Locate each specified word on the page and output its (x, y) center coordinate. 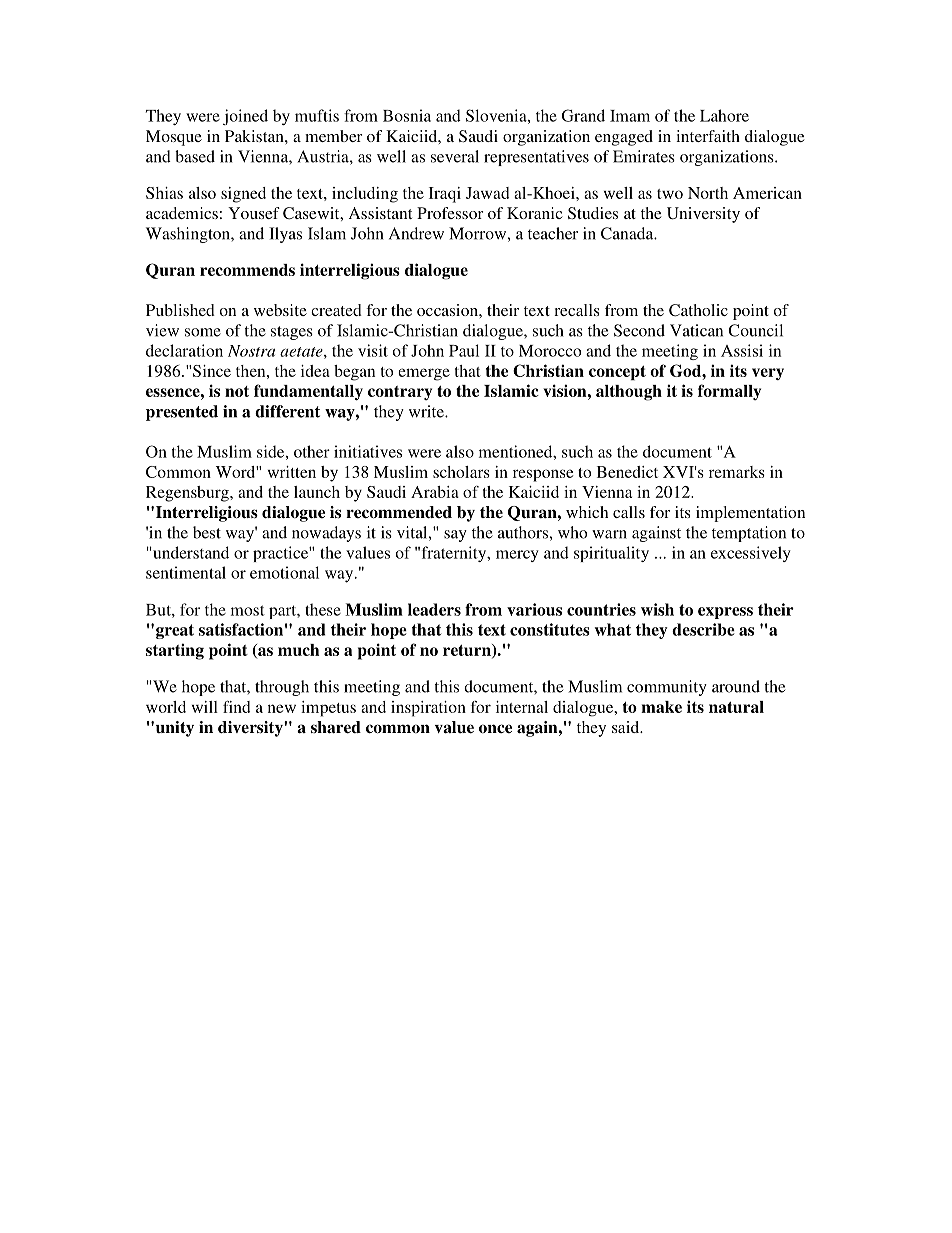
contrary (400, 393)
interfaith (708, 136)
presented (182, 413)
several (455, 156)
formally (729, 392)
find (236, 707)
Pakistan (255, 136)
